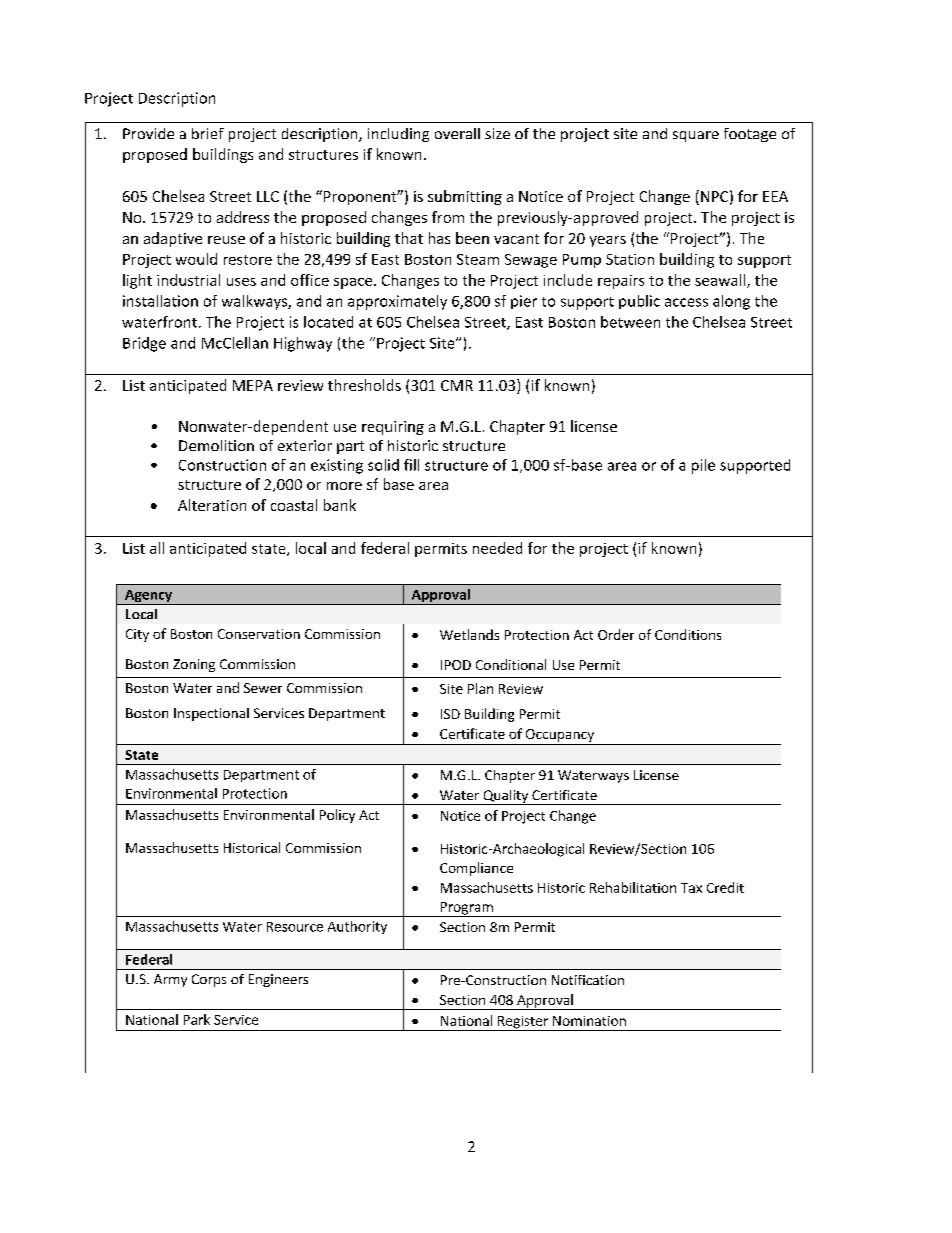 The width and height of the document is (952, 1233). I want to click on Sewer, so click(263, 688).
